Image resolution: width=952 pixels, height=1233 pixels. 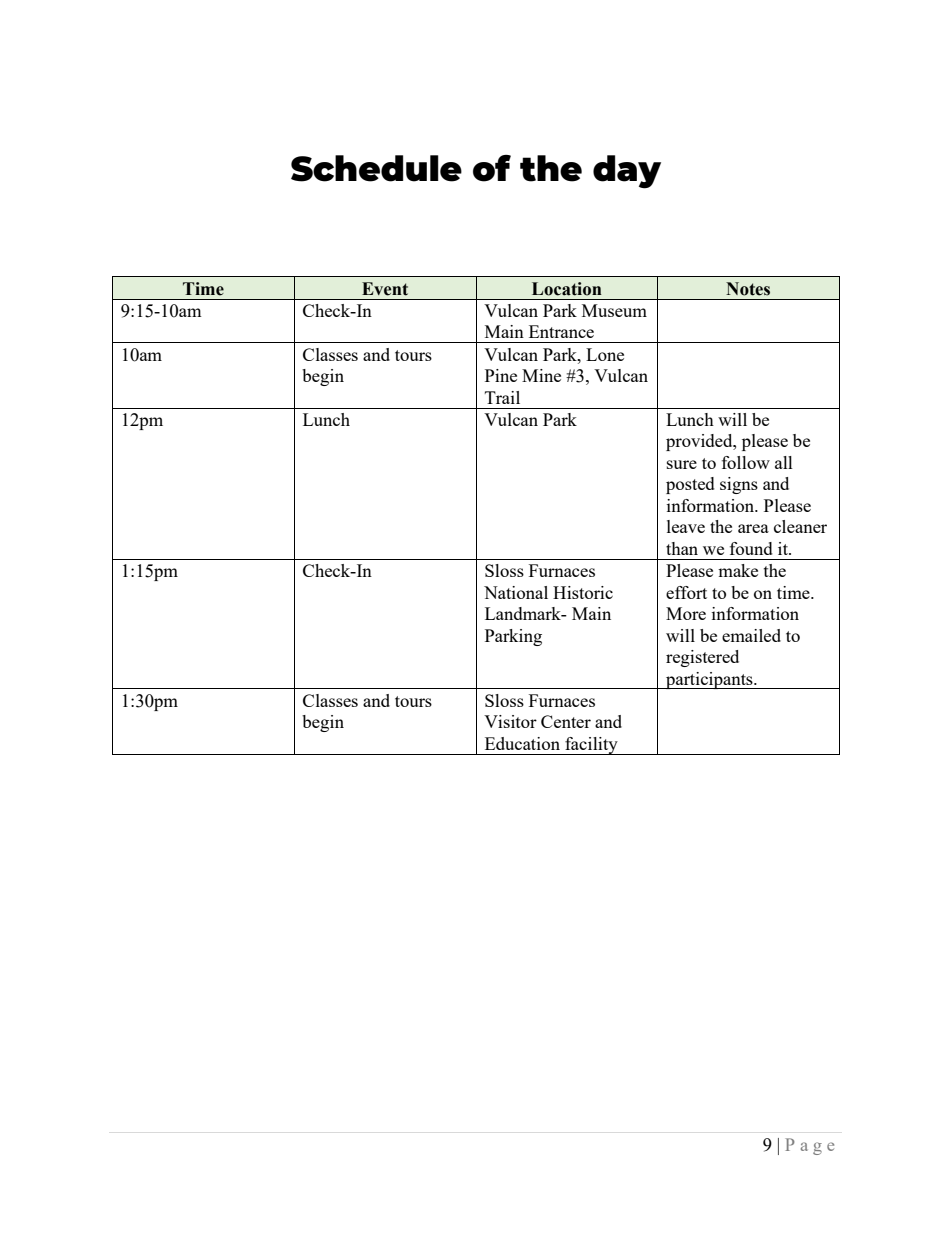 What do you see at coordinates (748, 289) in the screenshot?
I see `Notes` at bounding box center [748, 289].
